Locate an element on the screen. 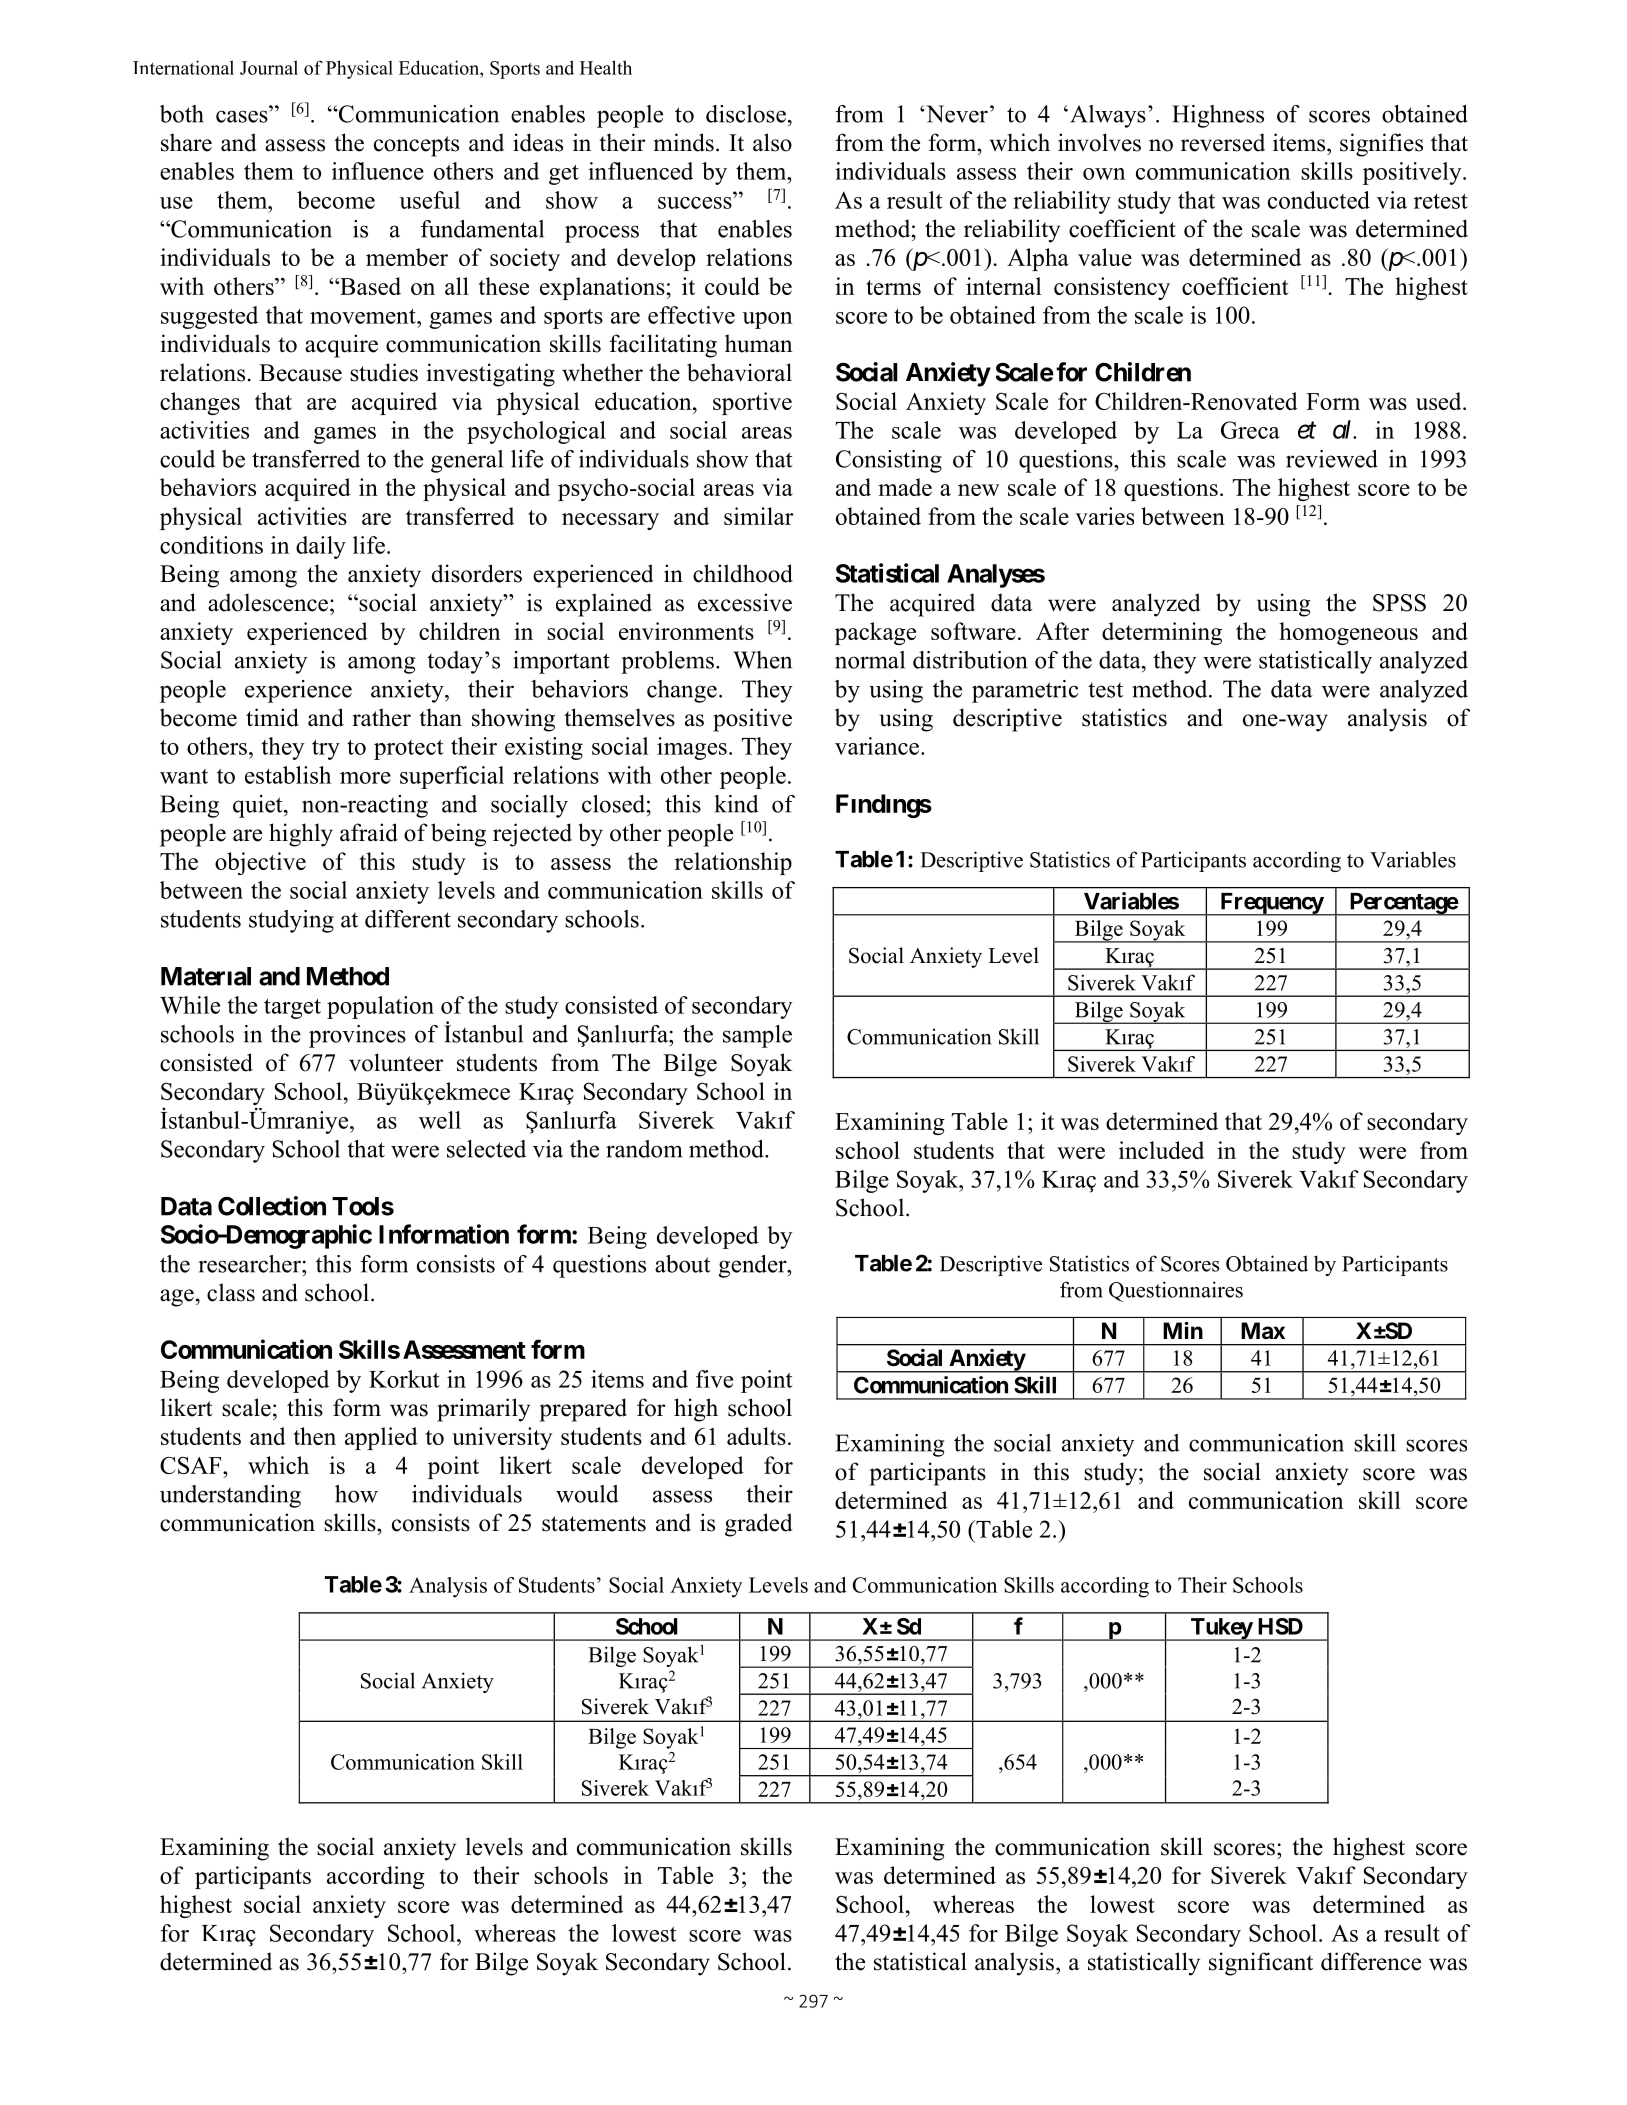 The width and height of the screenshot is (1627, 2105). also is located at coordinates (772, 142).
